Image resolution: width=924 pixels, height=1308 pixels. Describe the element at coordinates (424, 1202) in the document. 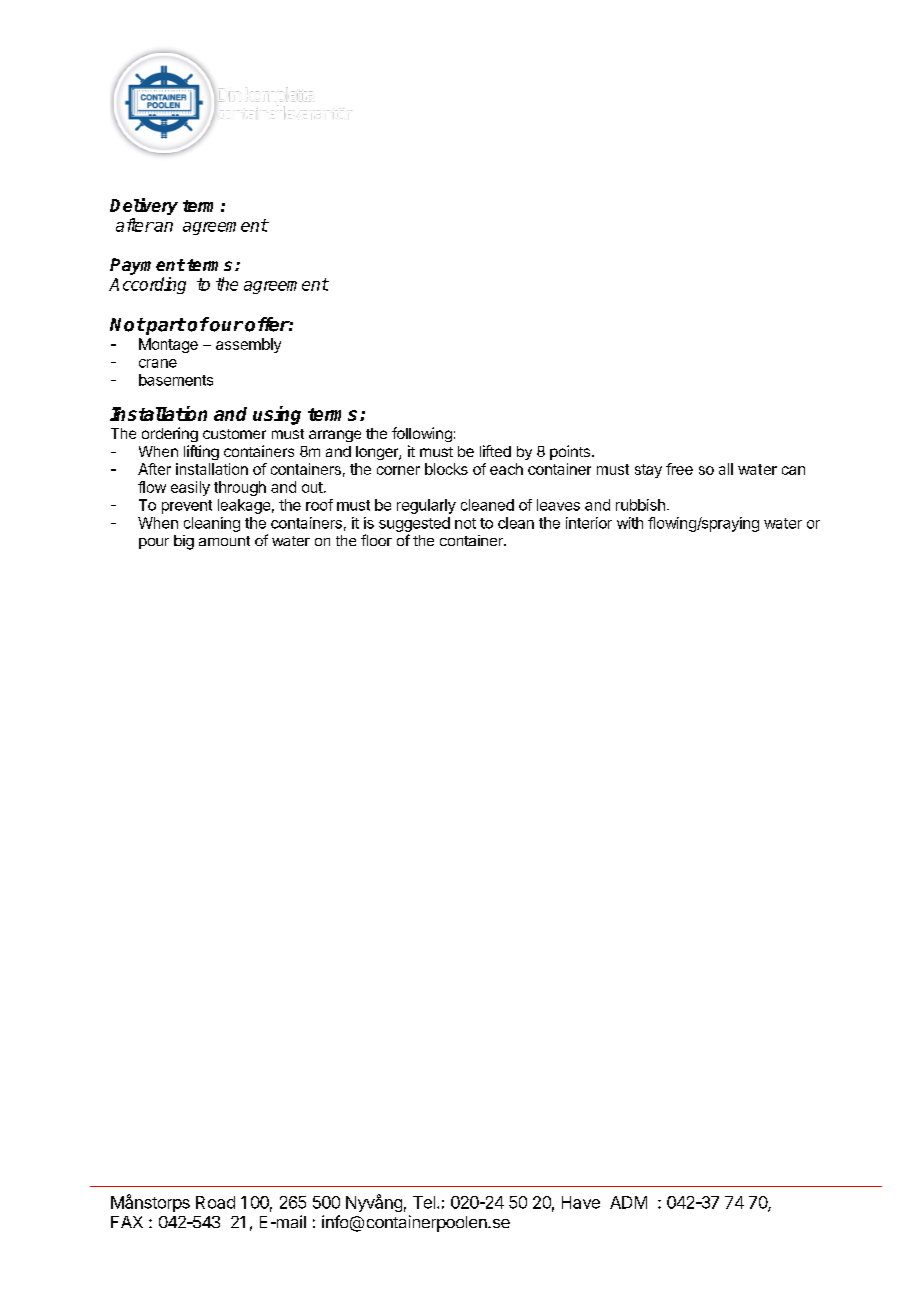

I see `Tel` at that location.
